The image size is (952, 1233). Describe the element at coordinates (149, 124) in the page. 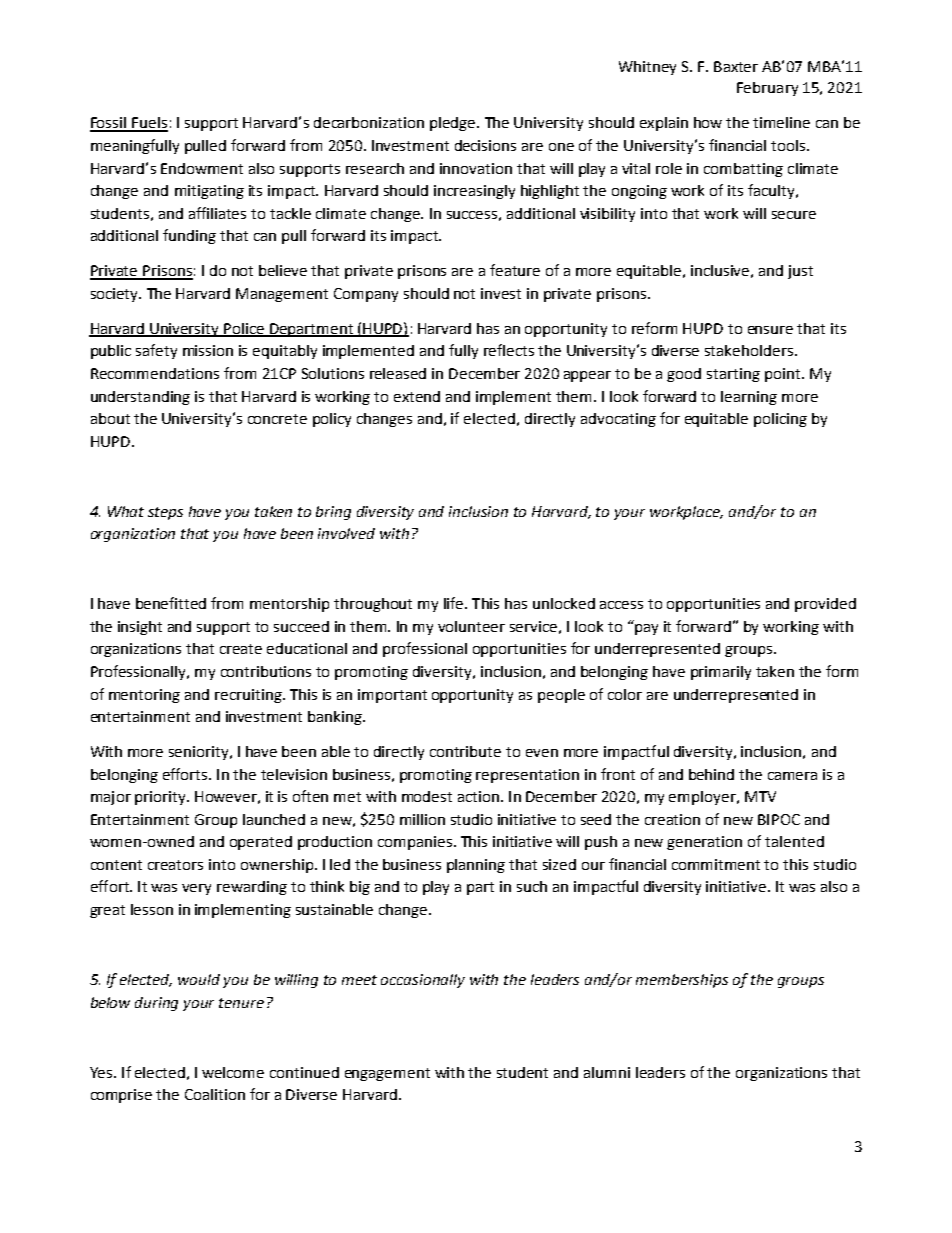

I see `Fuels` at that location.
